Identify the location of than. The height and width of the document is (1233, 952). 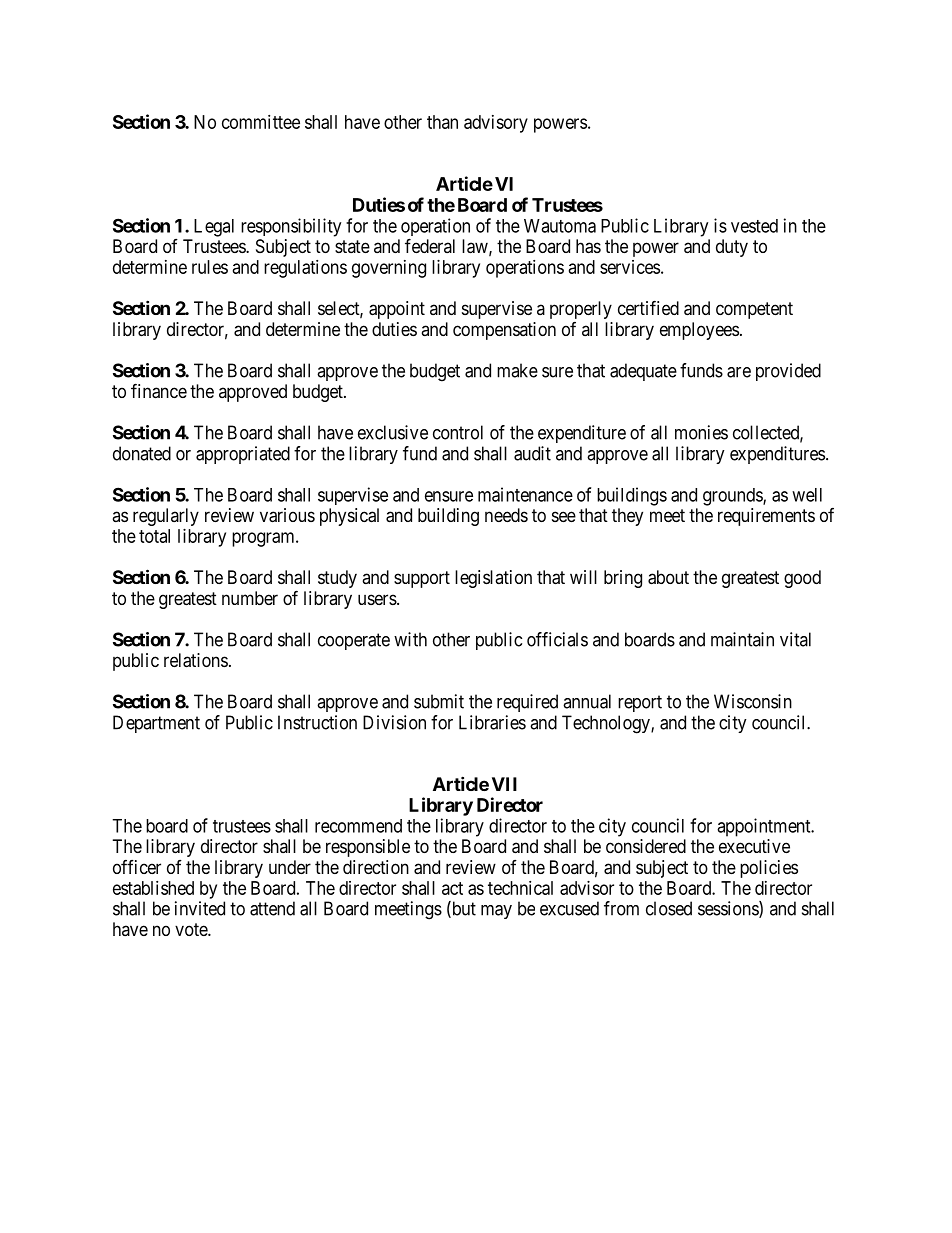
(442, 122).
